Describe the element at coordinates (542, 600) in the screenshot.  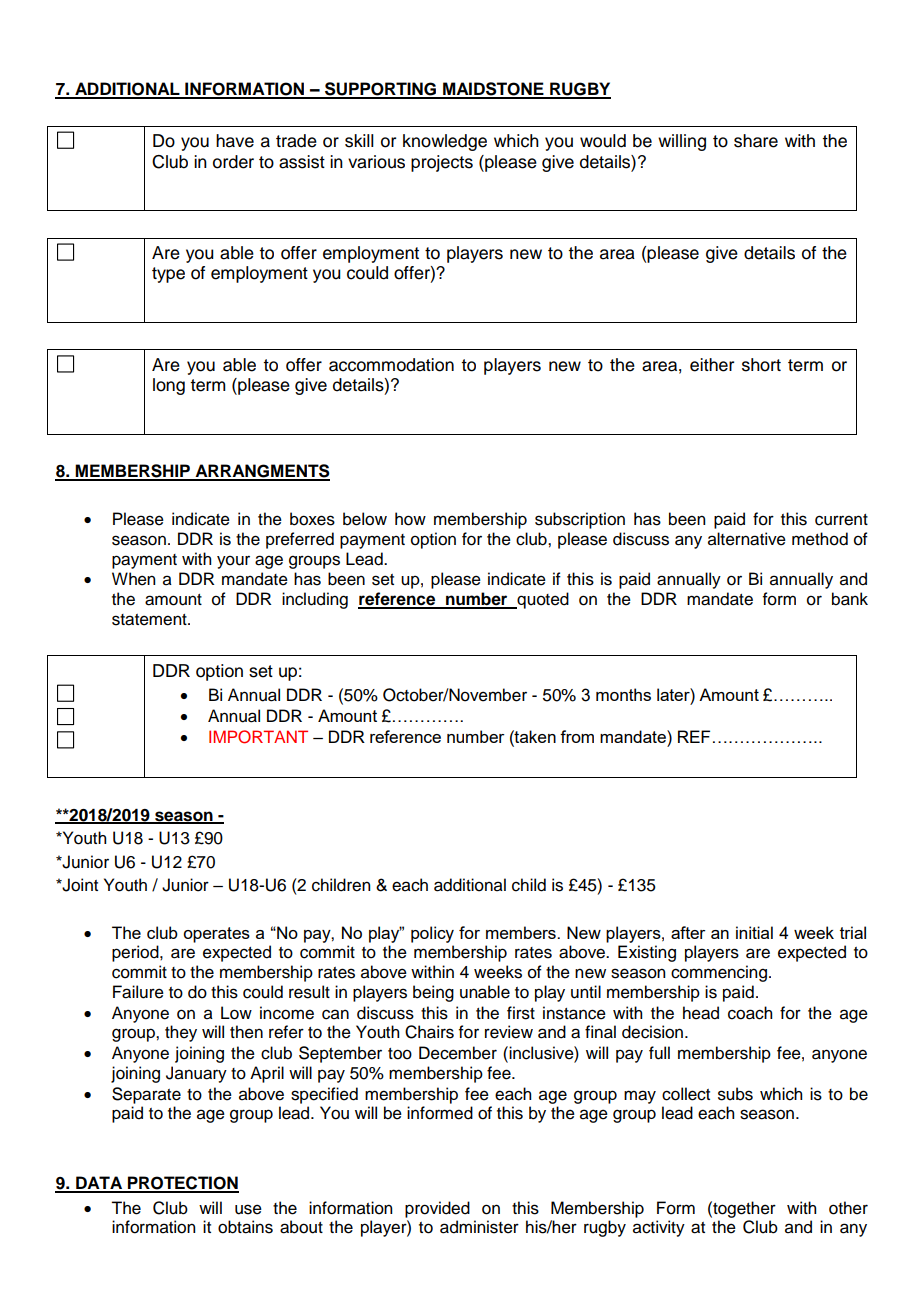
I see `quoted` at that location.
